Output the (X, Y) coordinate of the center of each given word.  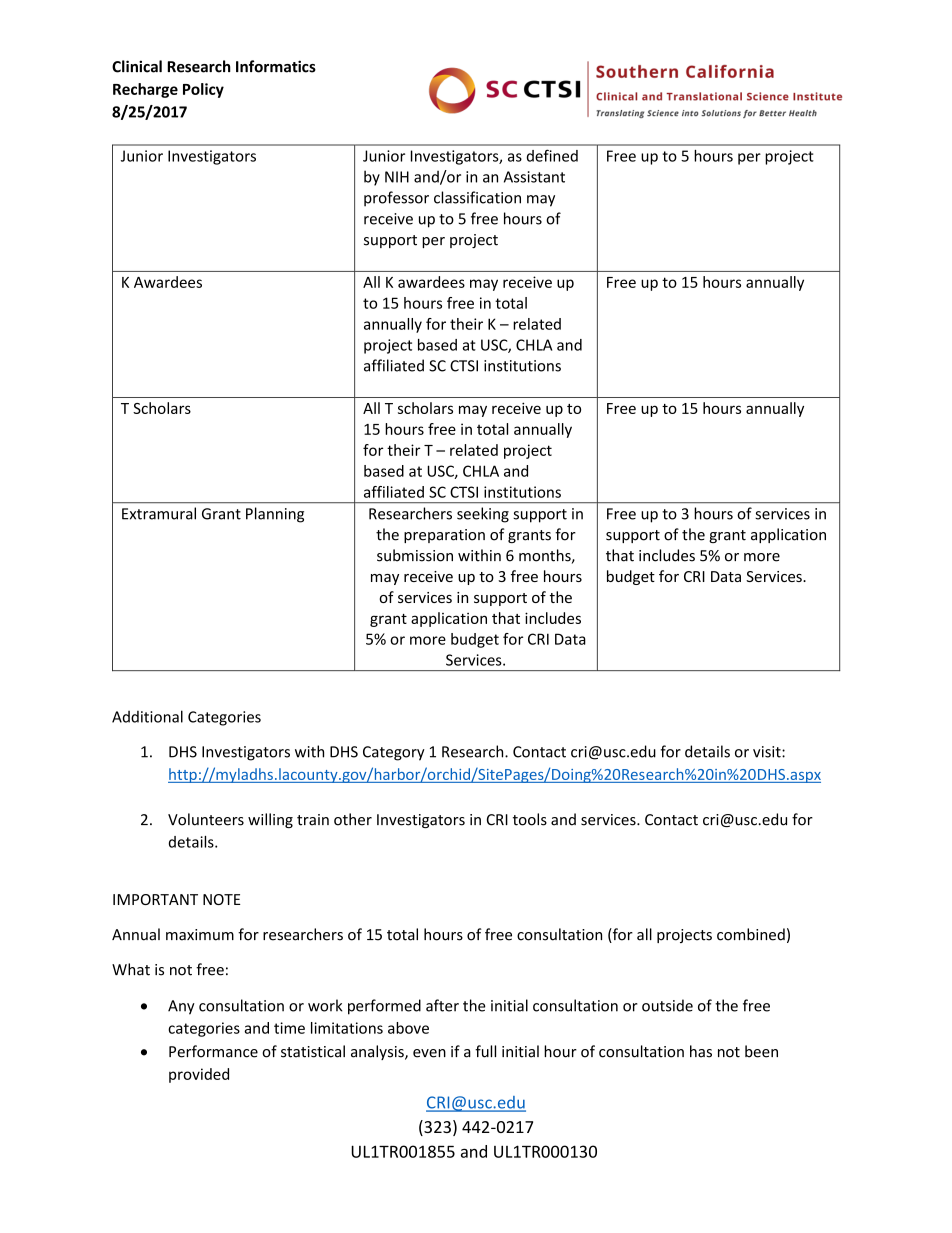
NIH (397, 177)
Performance (213, 1051)
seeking (483, 515)
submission (415, 555)
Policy (203, 90)
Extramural (159, 513)
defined (552, 155)
